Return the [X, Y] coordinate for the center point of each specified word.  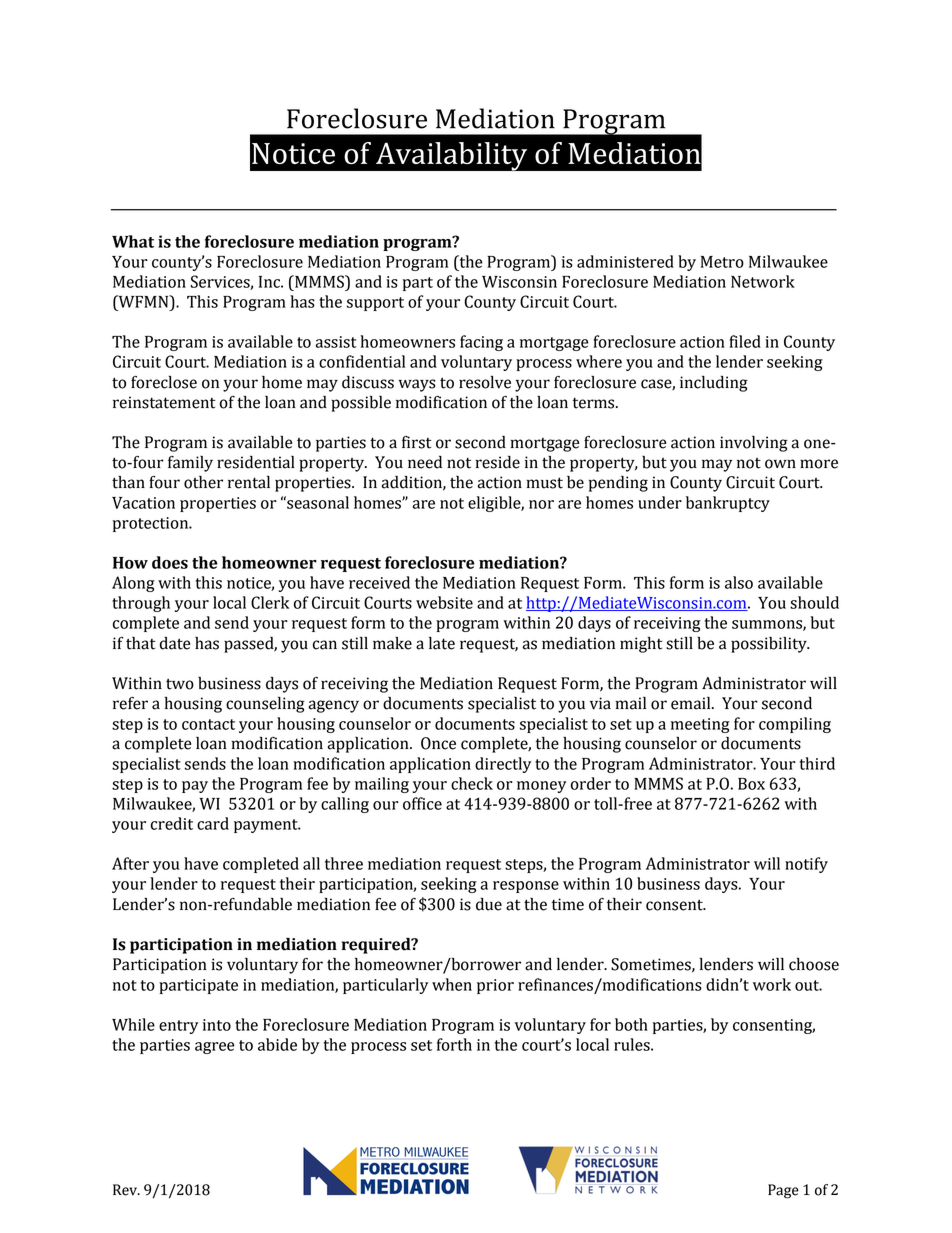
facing [481, 343]
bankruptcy [728, 504]
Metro [722, 262]
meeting [700, 725]
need [425, 462]
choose [814, 964]
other [203, 482]
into [217, 1025]
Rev [126, 1190]
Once [438, 743]
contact [208, 724]
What [133, 241]
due [489, 904]
